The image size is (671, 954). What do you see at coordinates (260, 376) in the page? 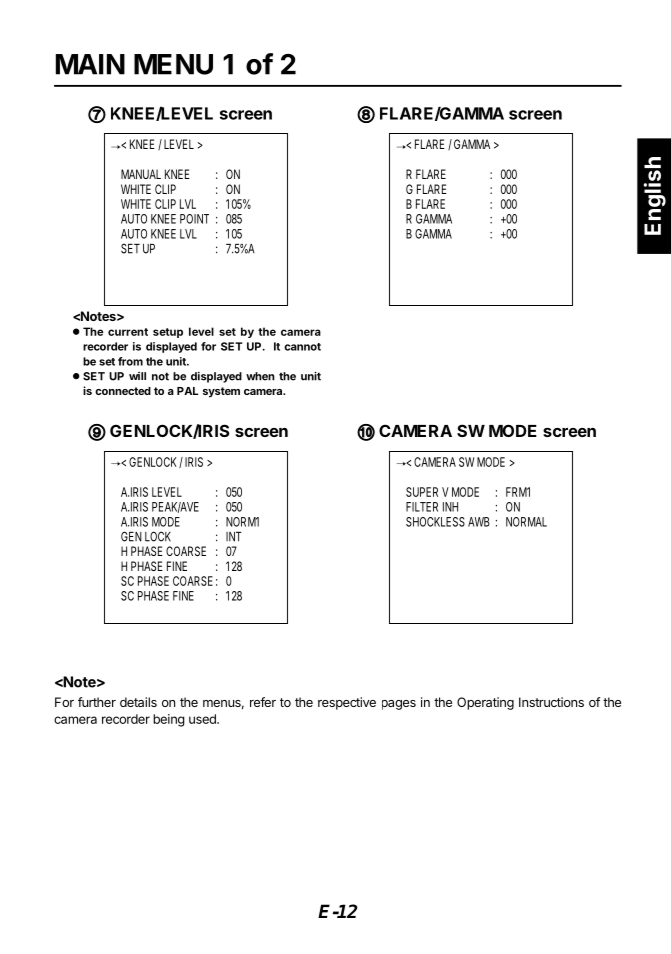
I see `when` at bounding box center [260, 376].
